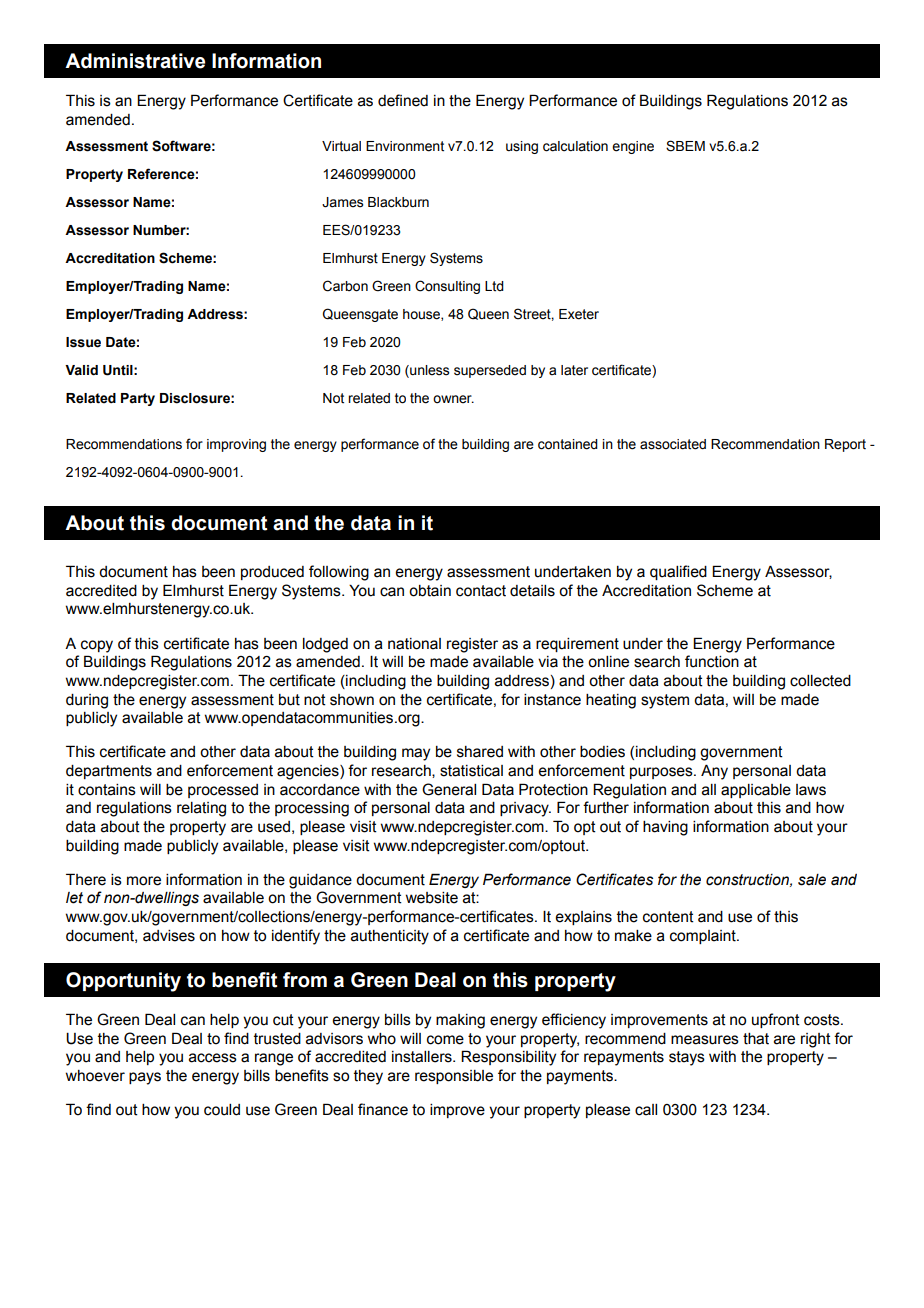  What do you see at coordinates (201, 809) in the image?
I see `relating` at bounding box center [201, 809].
